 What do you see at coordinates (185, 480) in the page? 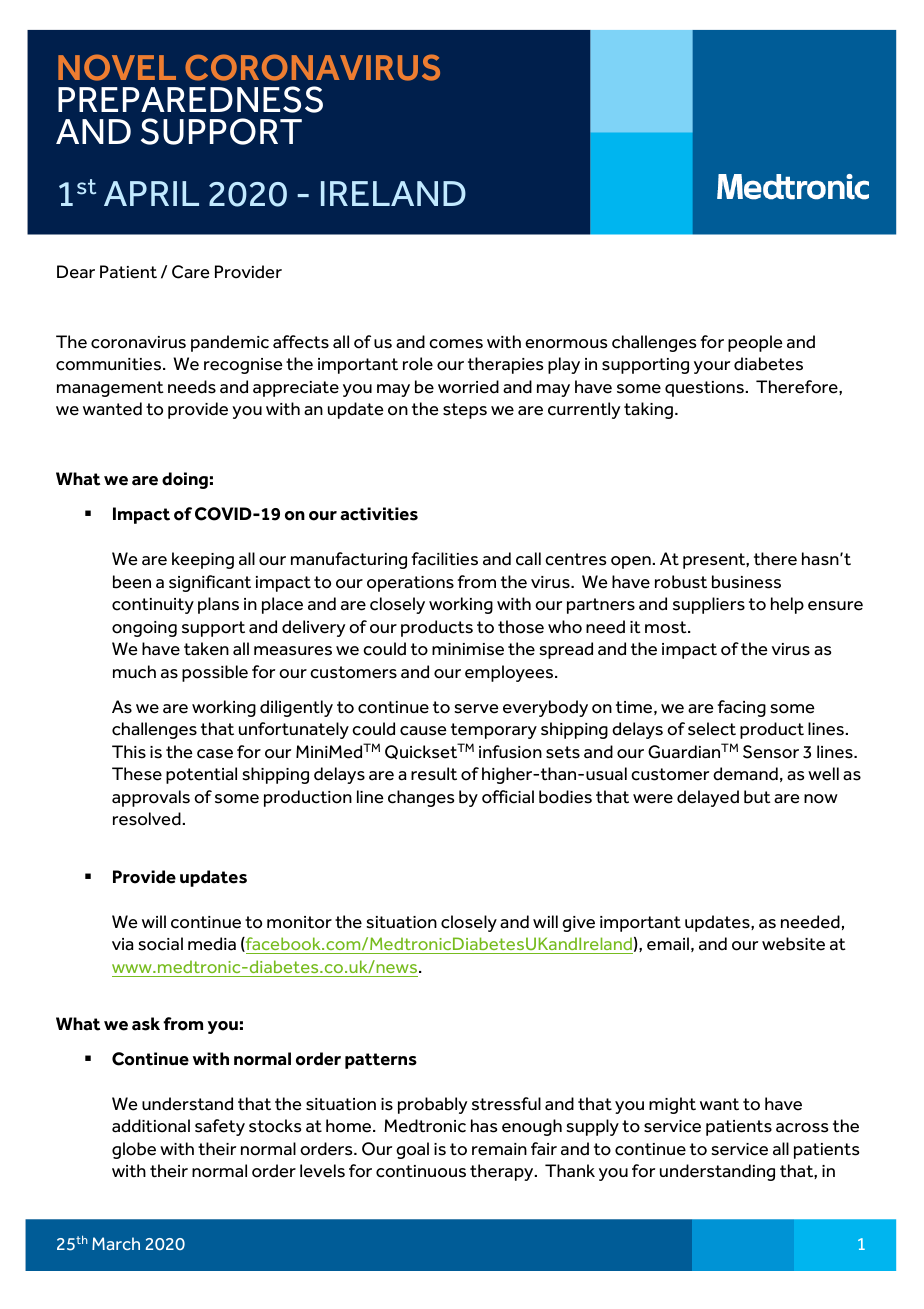
I see `doing` at bounding box center [185, 480].
